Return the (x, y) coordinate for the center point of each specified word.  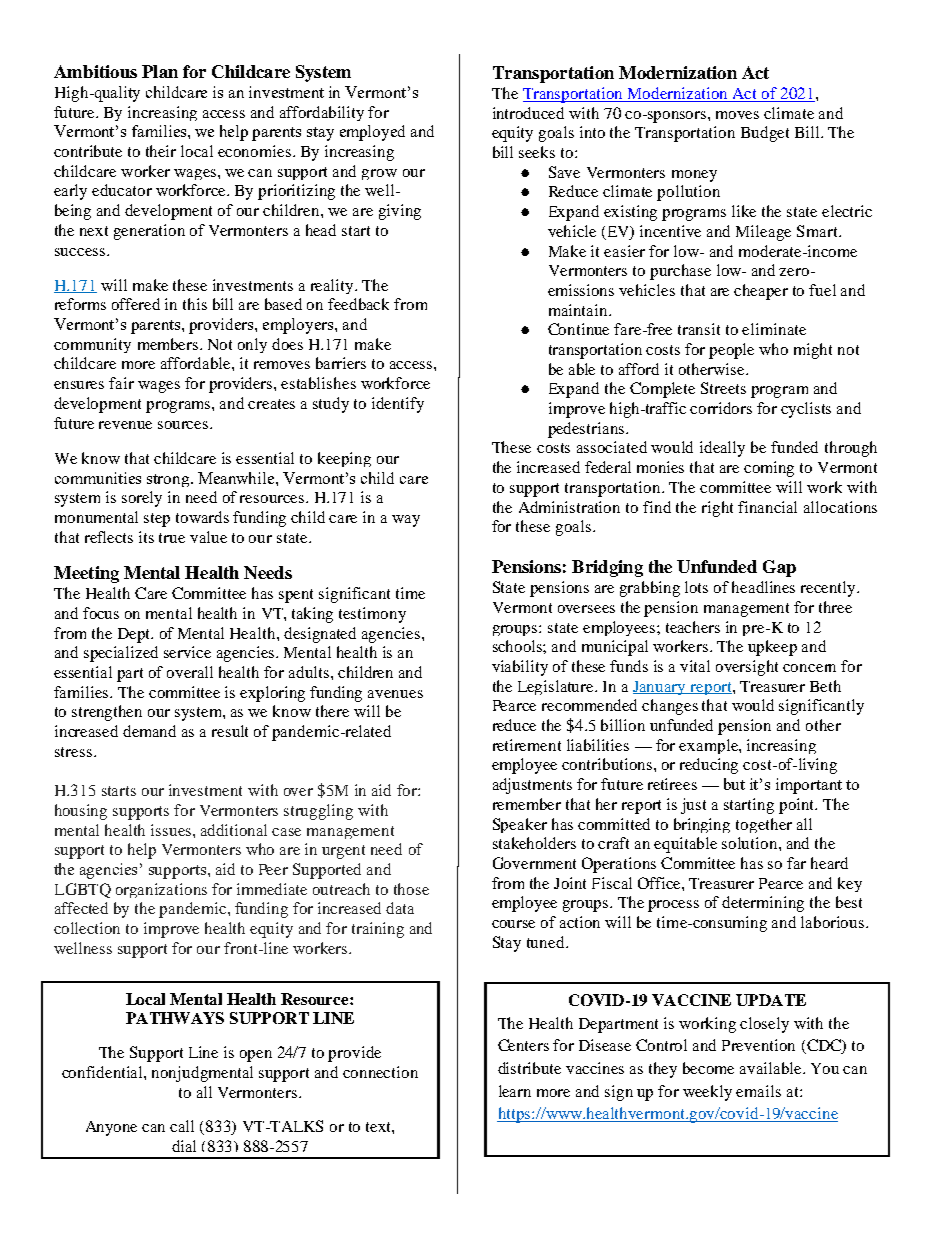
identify (398, 405)
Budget (765, 134)
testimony (372, 615)
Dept (135, 635)
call (182, 1126)
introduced (528, 113)
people (731, 351)
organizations (161, 890)
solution (751, 843)
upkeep (772, 648)
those (411, 889)
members (169, 344)
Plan (160, 71)
